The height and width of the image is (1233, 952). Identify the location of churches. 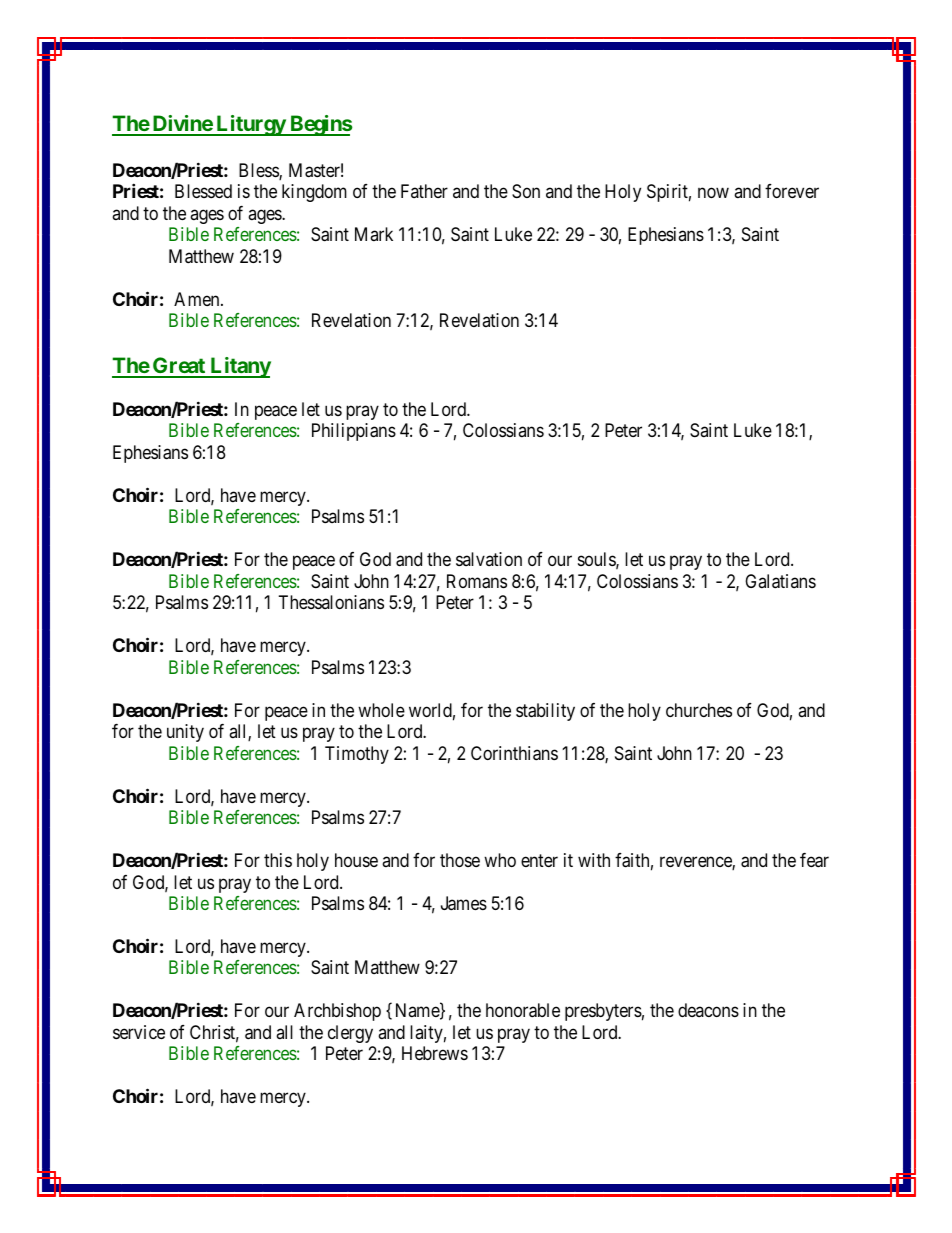
(699, 710).
